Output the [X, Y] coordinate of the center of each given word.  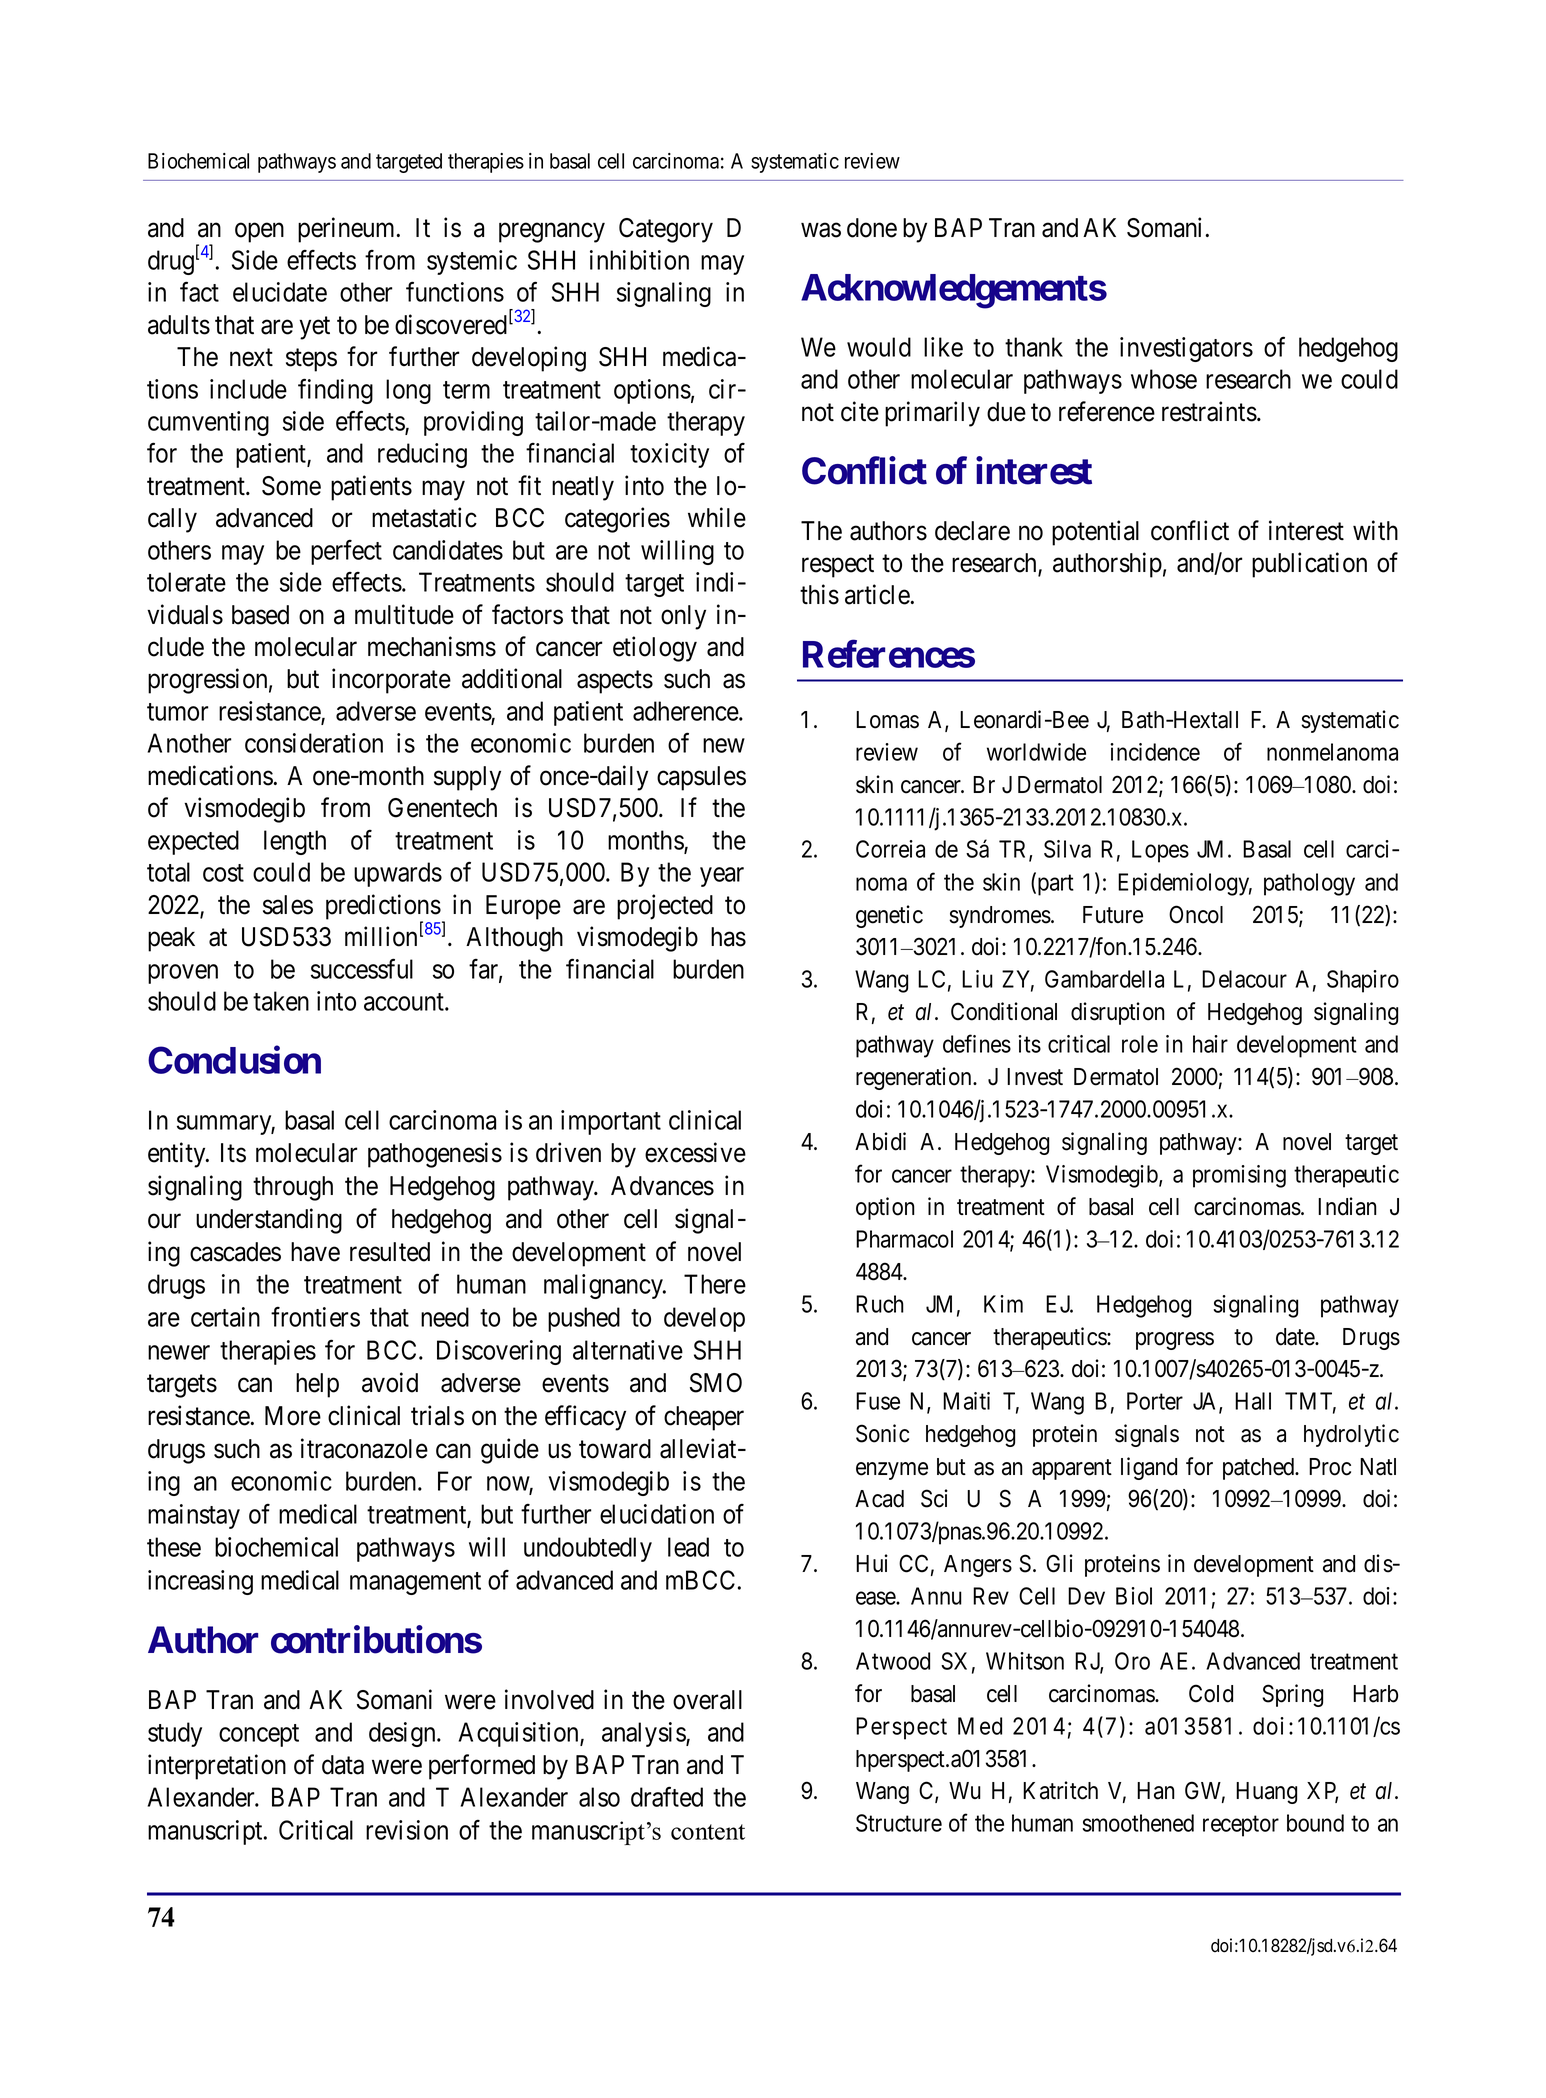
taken [281, 1001]
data [343, 1765]
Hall [1253, 1401]
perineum [348, 230]
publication [1309, 565]
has [728, 937]
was [821, 230]
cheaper [704, 1418]
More [293, 1416]
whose [1164, 379]
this [819, 594]
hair [1210, 1044]
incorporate [391, 681]
